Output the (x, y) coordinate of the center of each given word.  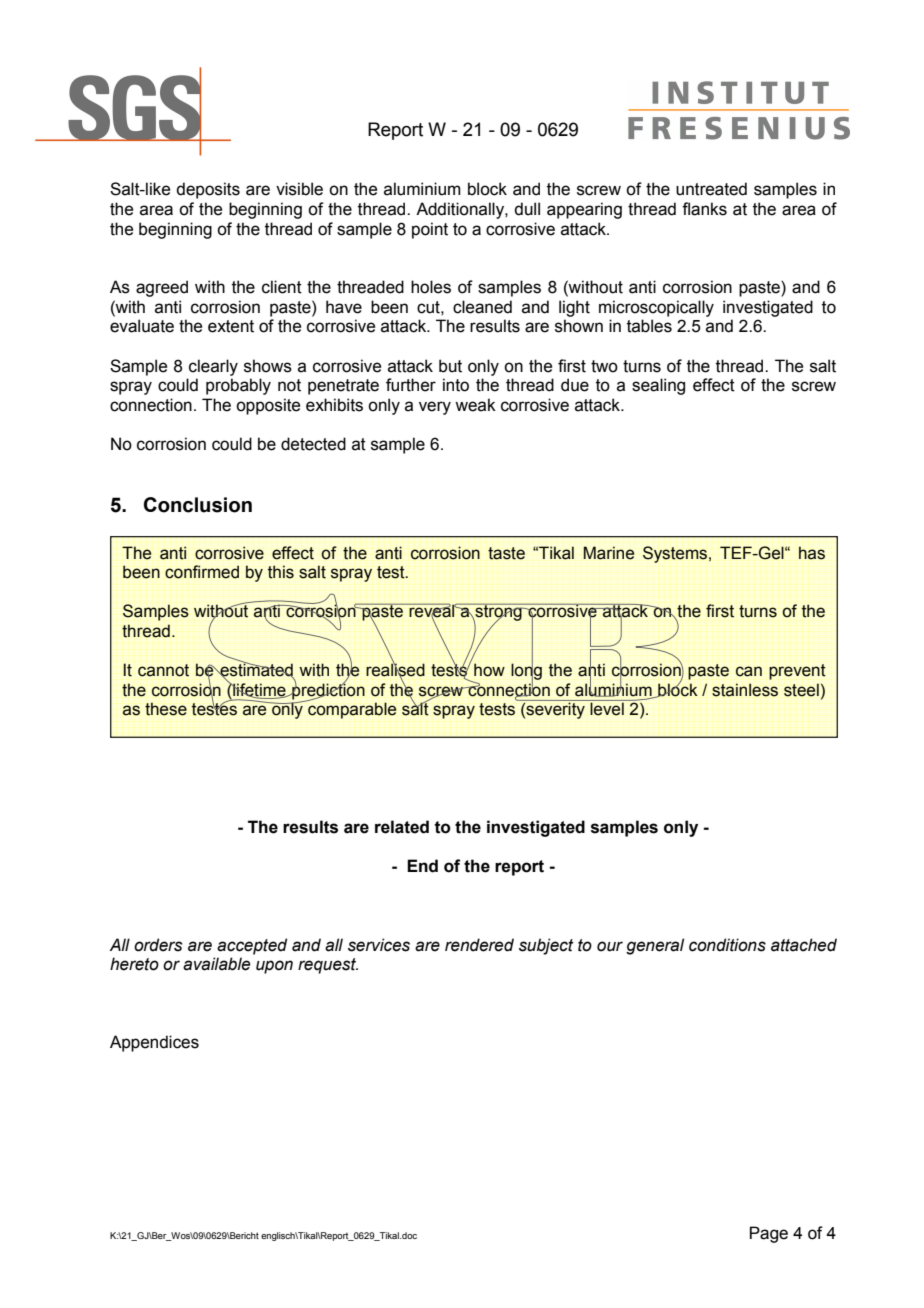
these (166, 709)
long (526, 672)
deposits (208, 190)
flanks (704, 209)
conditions (727, 945)
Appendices (154, 1043)
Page (769, 1234)
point (430, 230)
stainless (745, 690)
